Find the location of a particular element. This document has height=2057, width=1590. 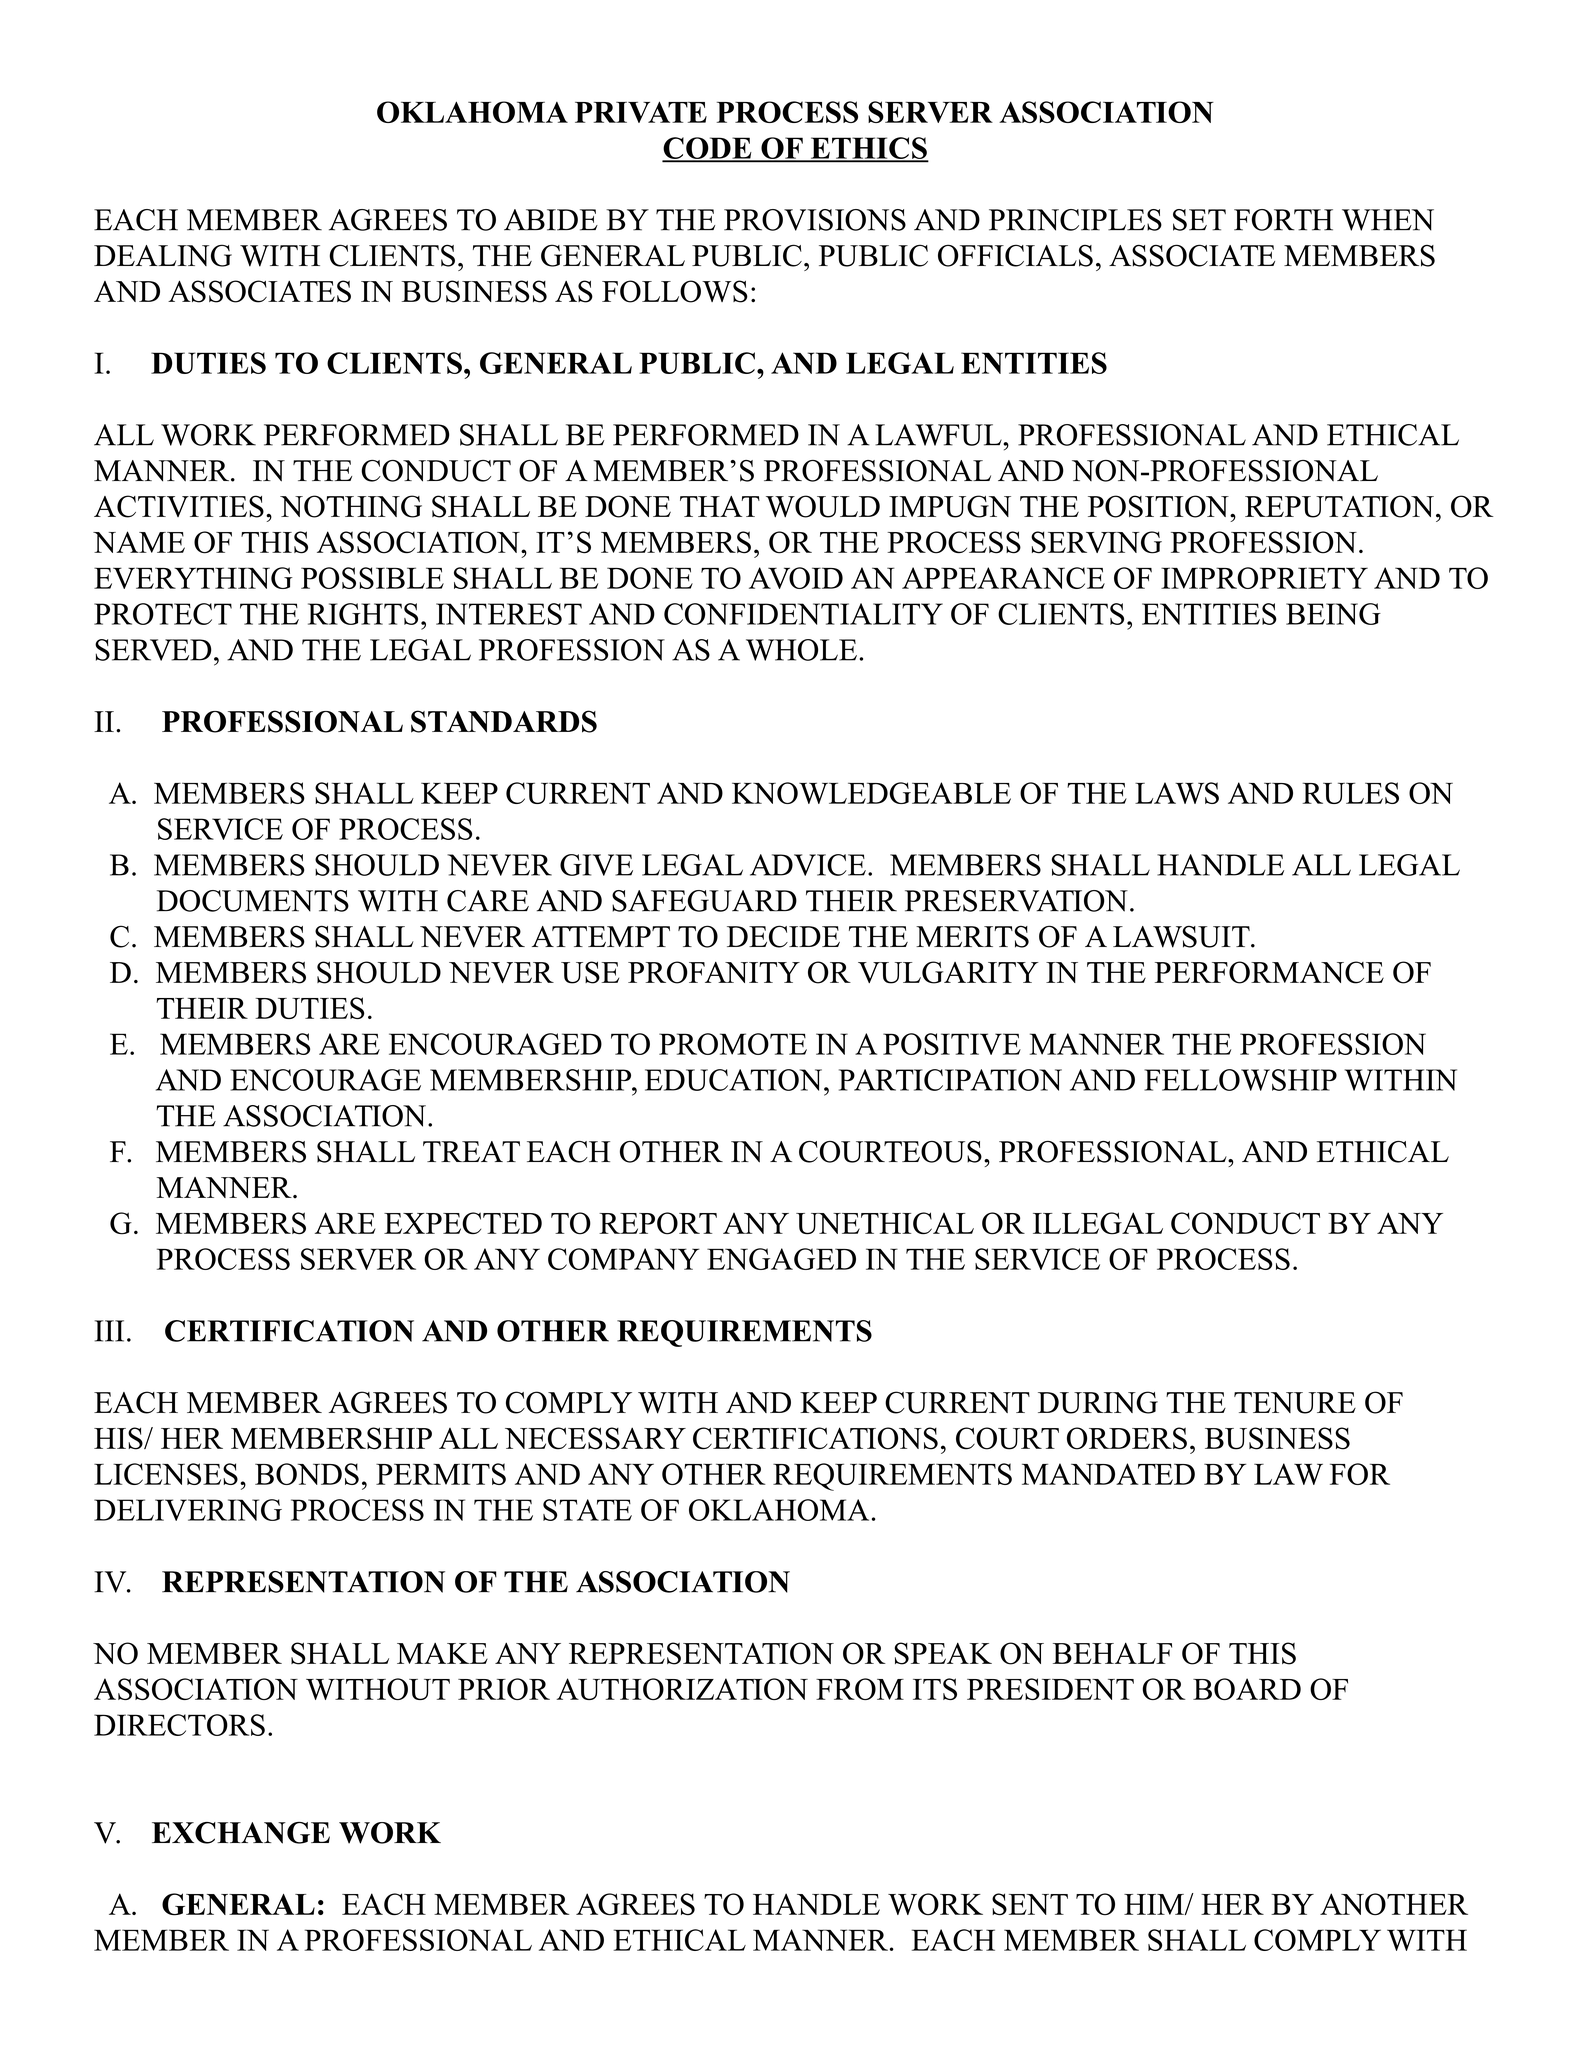

AUTHORIZATION is located at coordinates (682, 1689).
